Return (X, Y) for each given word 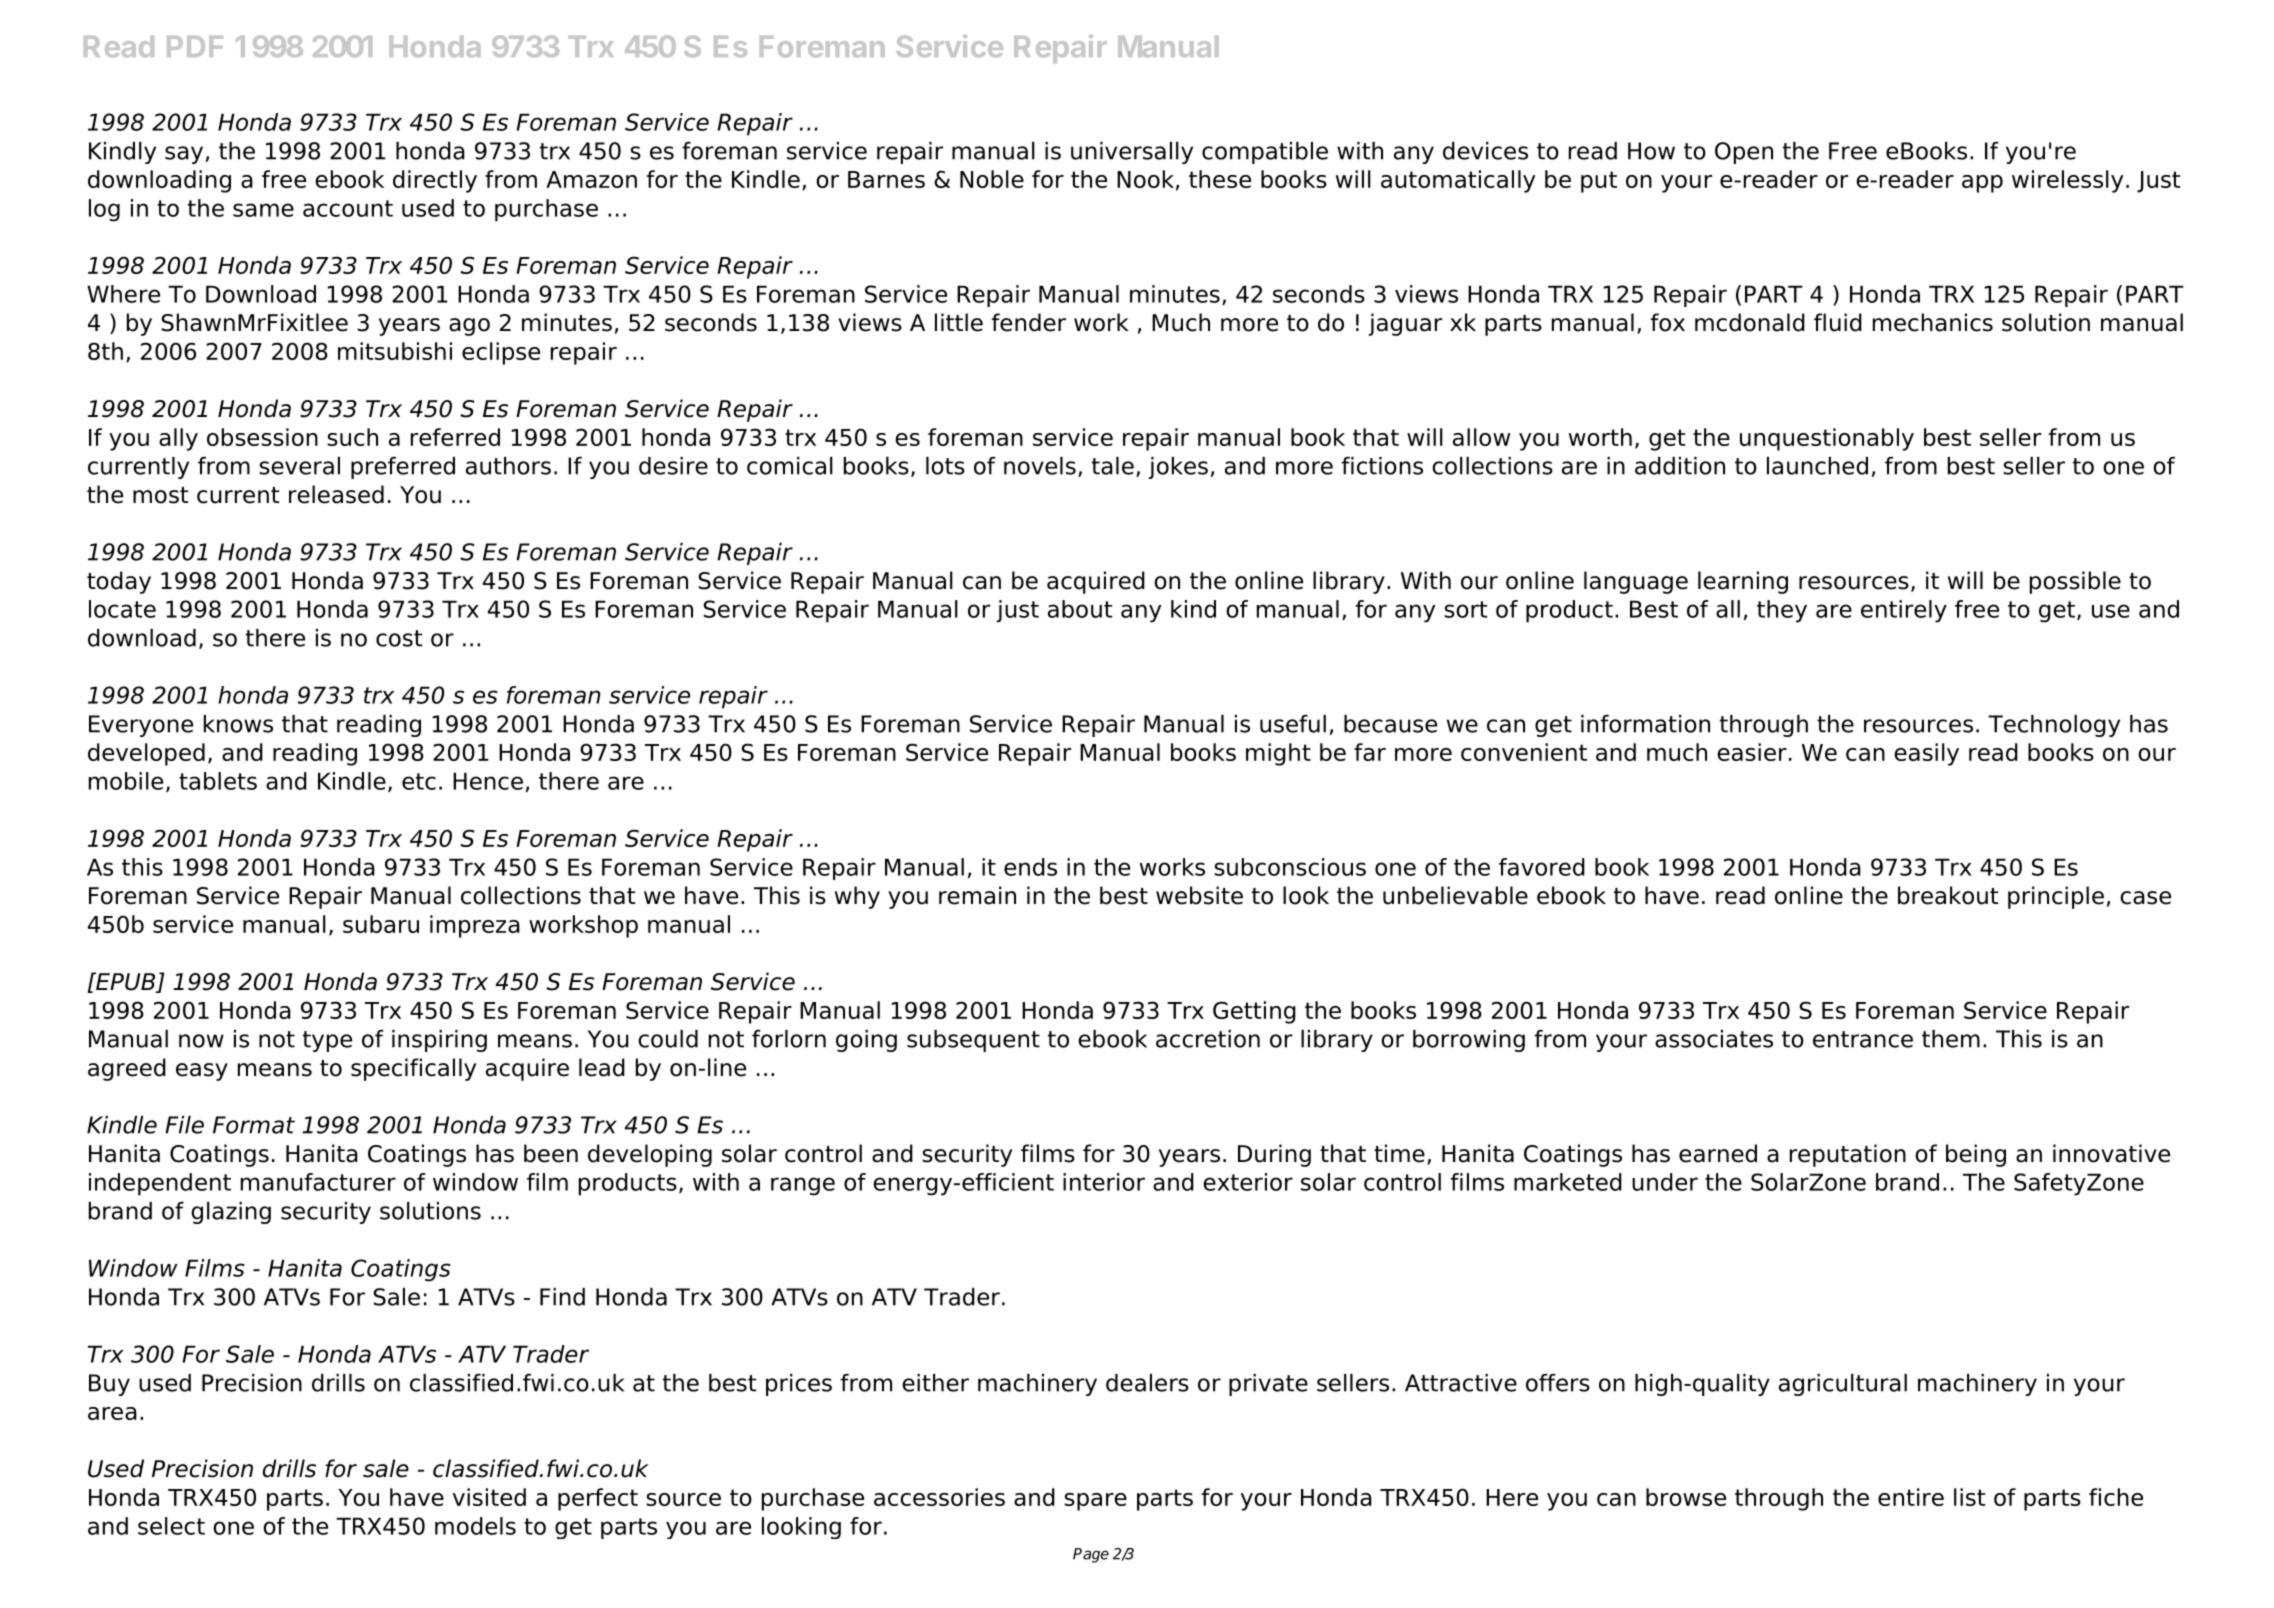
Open (1744, 153)
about (1080, 609)
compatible (1265, 153)
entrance (1863, 1039)
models (475, 1526)
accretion (1208, 1039)
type (327, 1041)
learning (1743, 582)
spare (1095, 1502)
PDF (195, 46)
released (336, 494)
